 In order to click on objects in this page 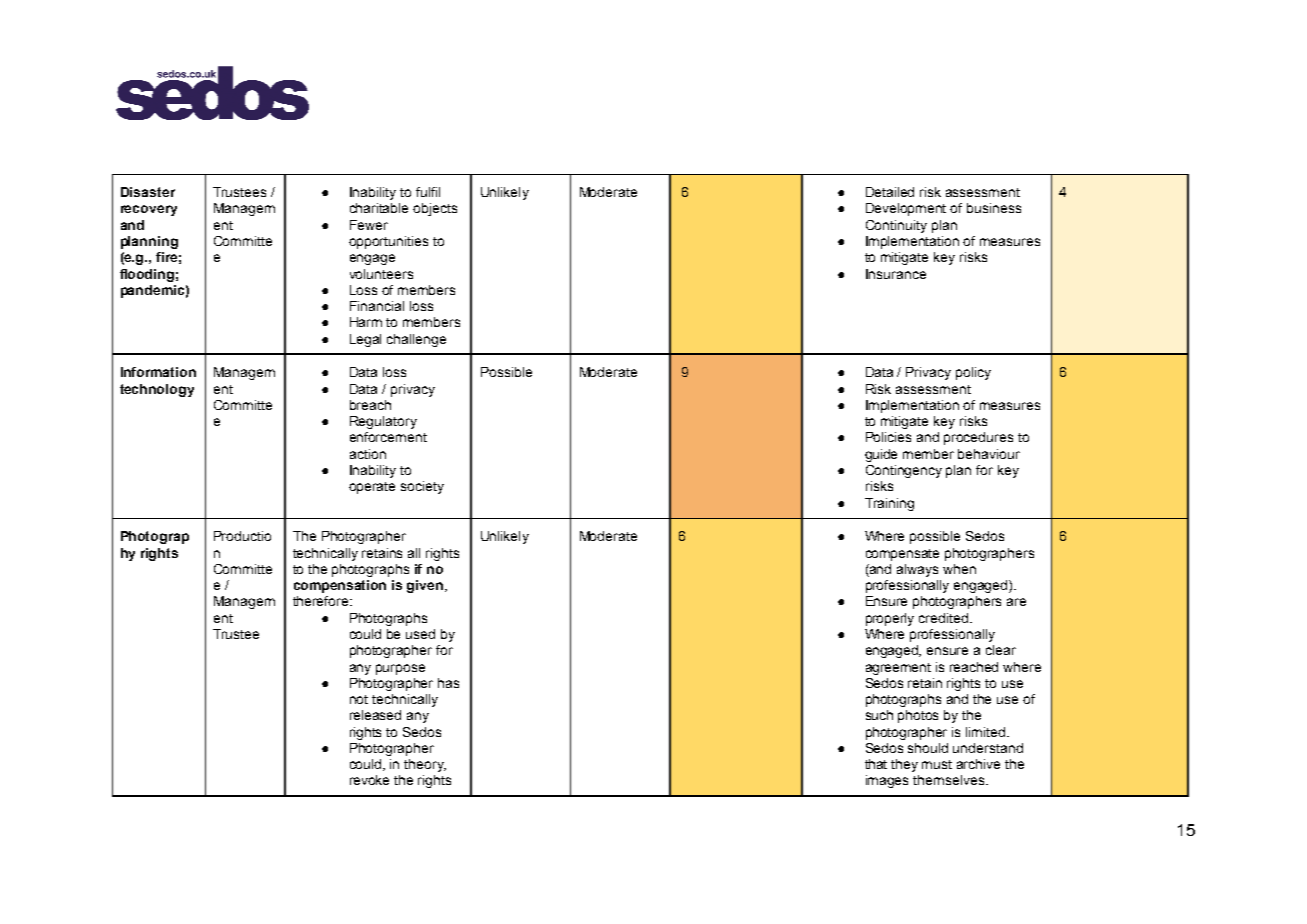, I will do `click(435, 209)`.
